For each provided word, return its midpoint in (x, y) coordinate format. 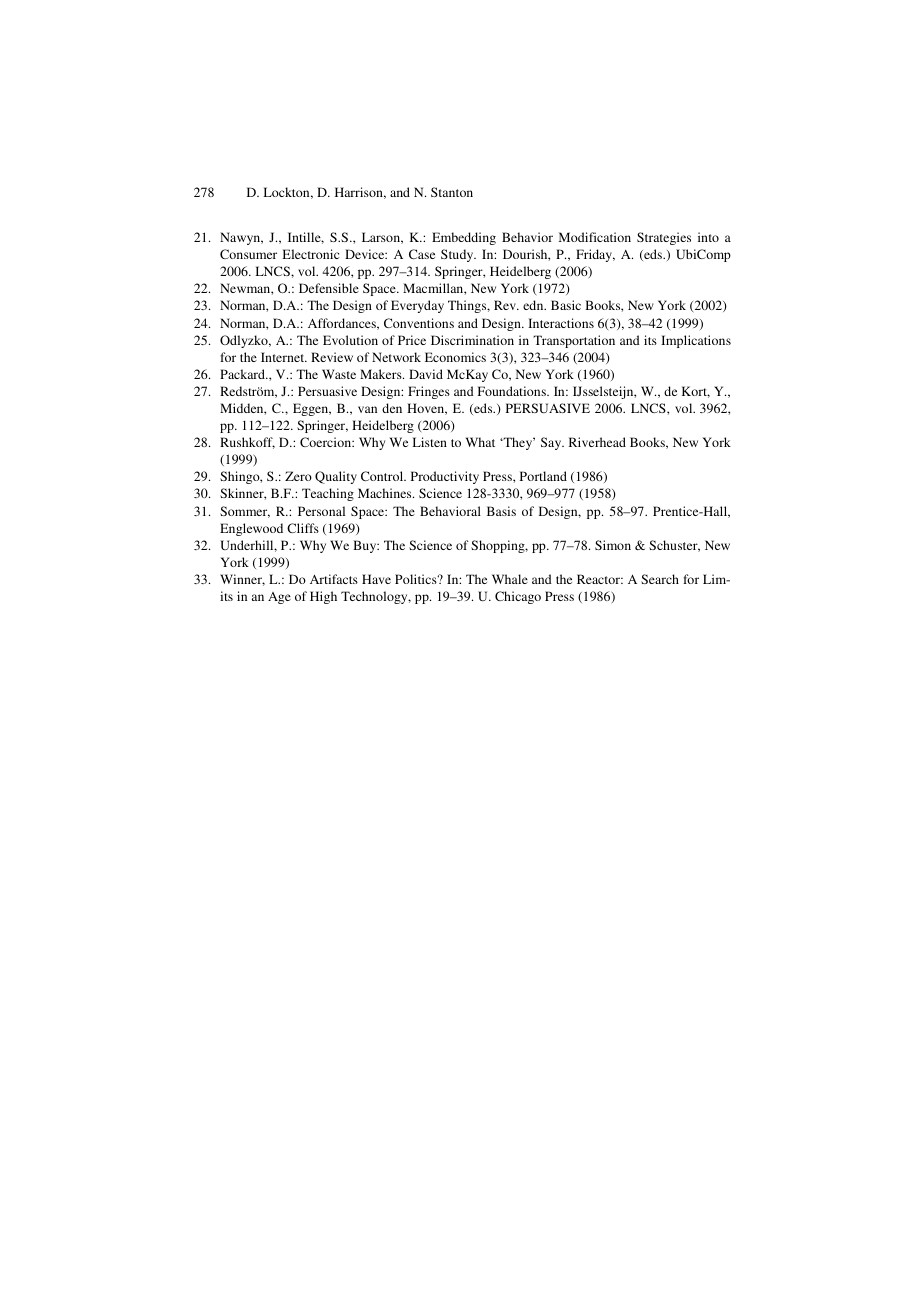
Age (279, 598)
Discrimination (472, 340)
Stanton (452, 192)
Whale (510, 579)
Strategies (664, 238)
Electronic (310, 254)
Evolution (350, 340)
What (480, 442)
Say (552, 443)
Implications (696, 341)
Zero (298, 476)
